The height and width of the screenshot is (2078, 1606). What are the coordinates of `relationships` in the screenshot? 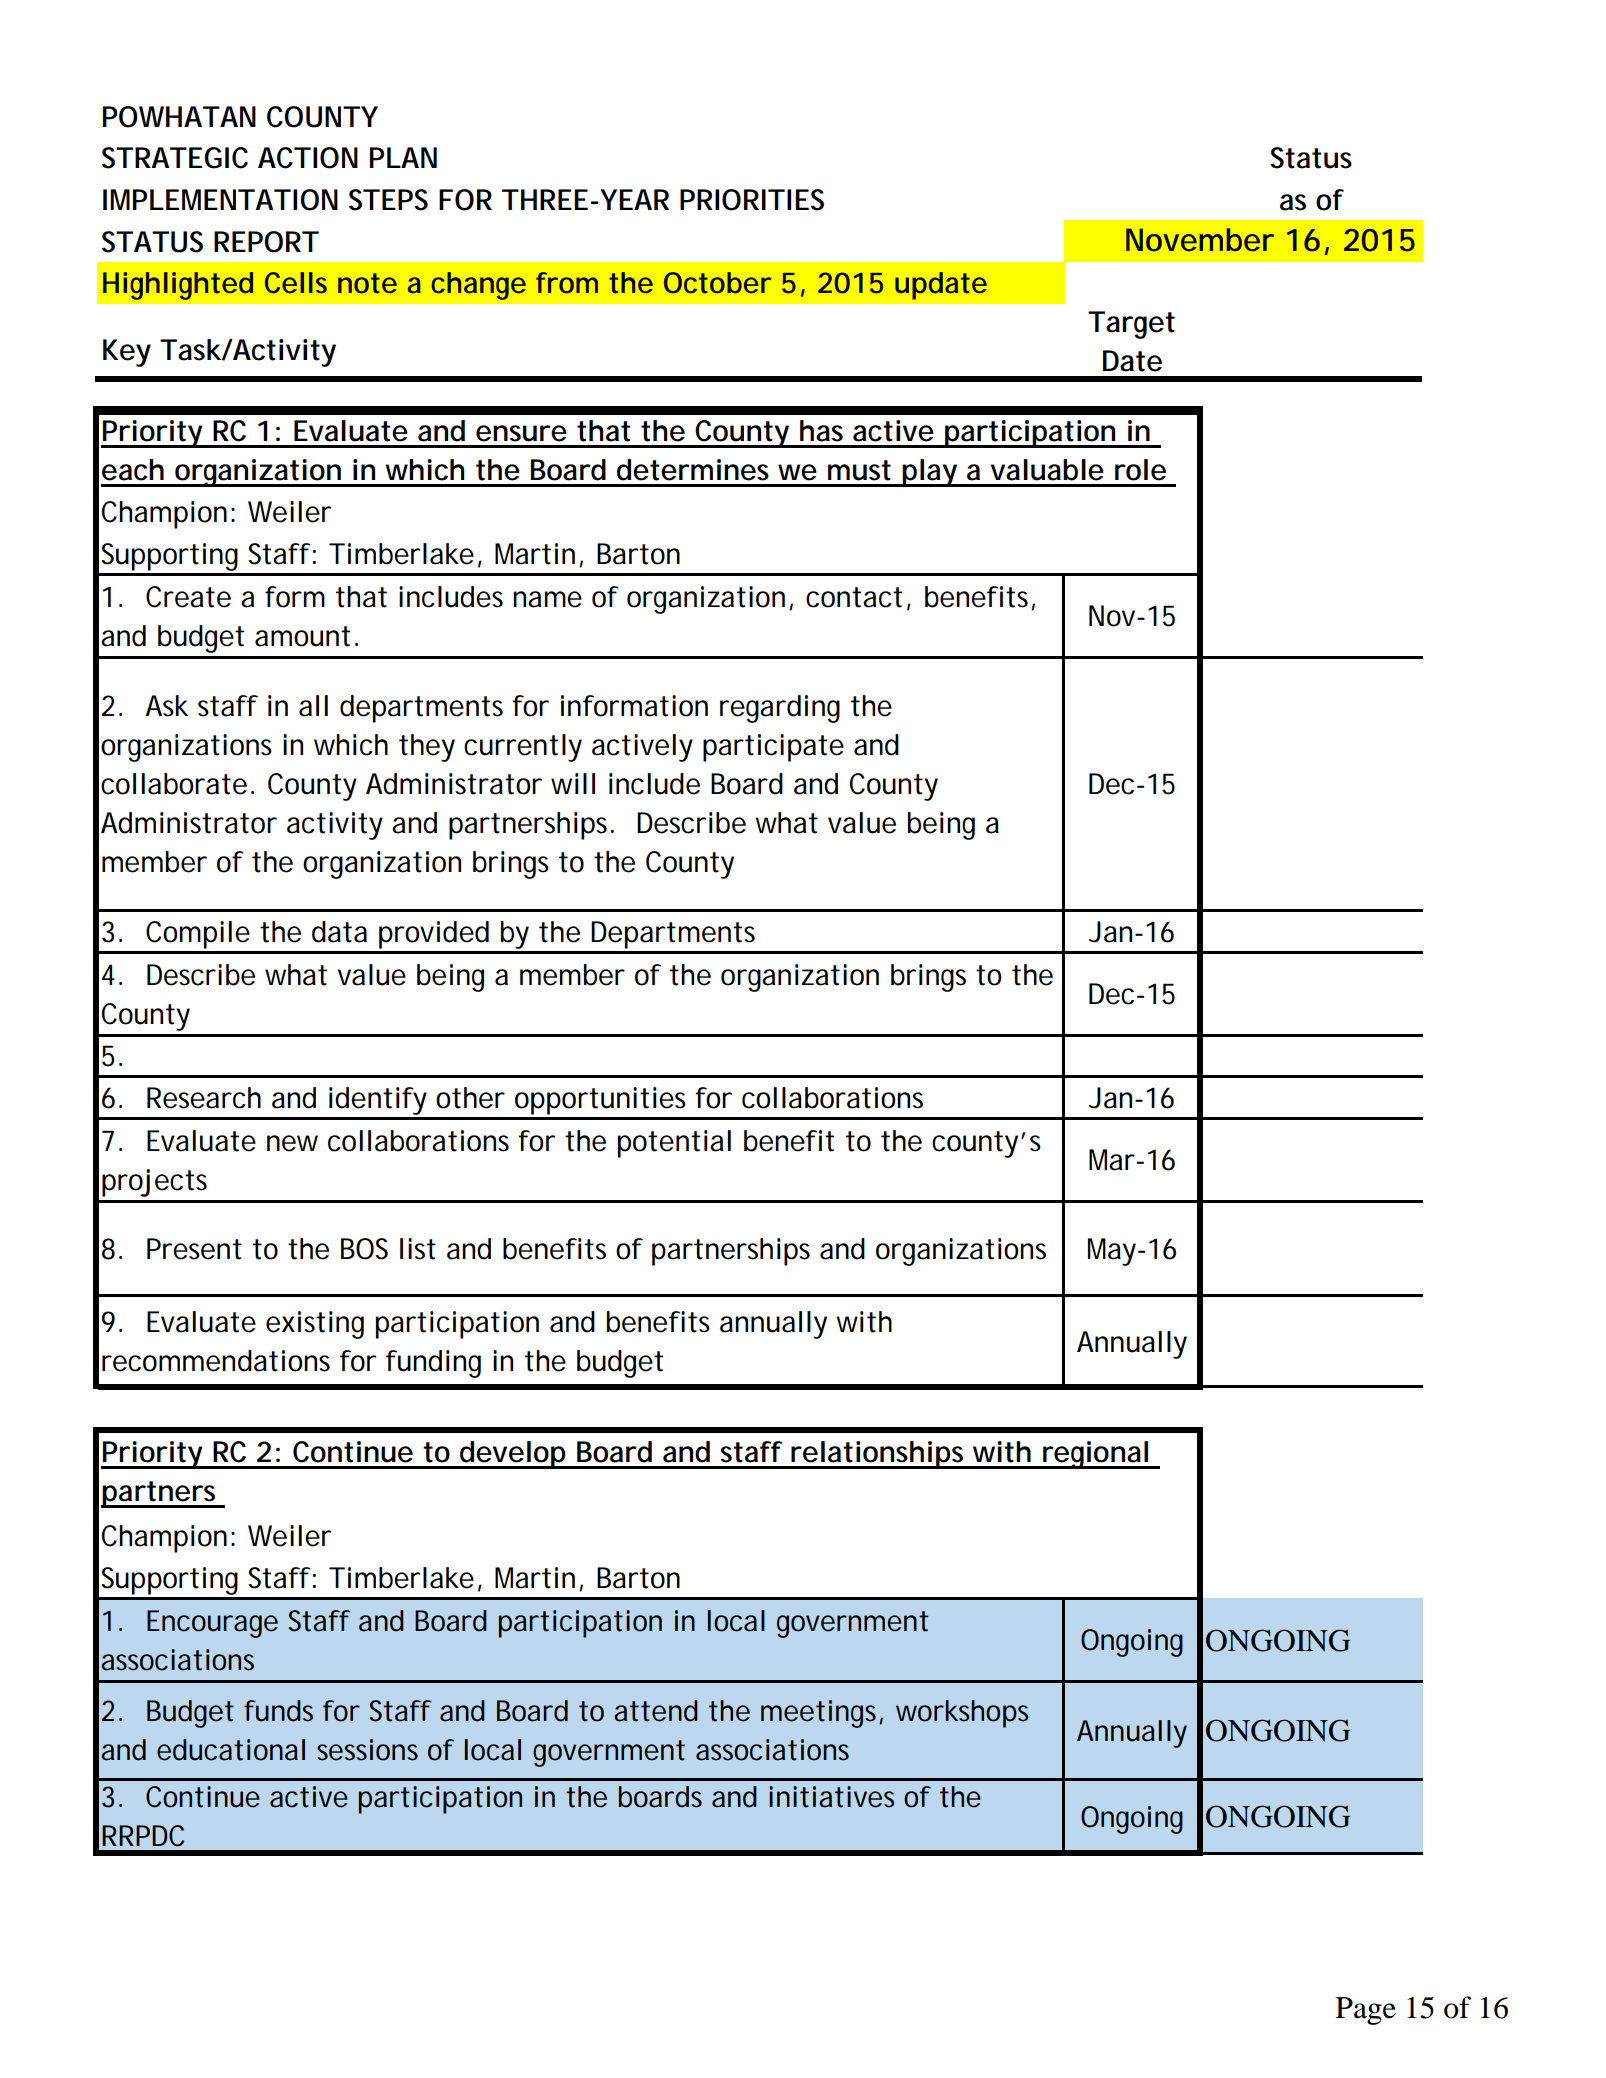 It's located at (878, 1455).
